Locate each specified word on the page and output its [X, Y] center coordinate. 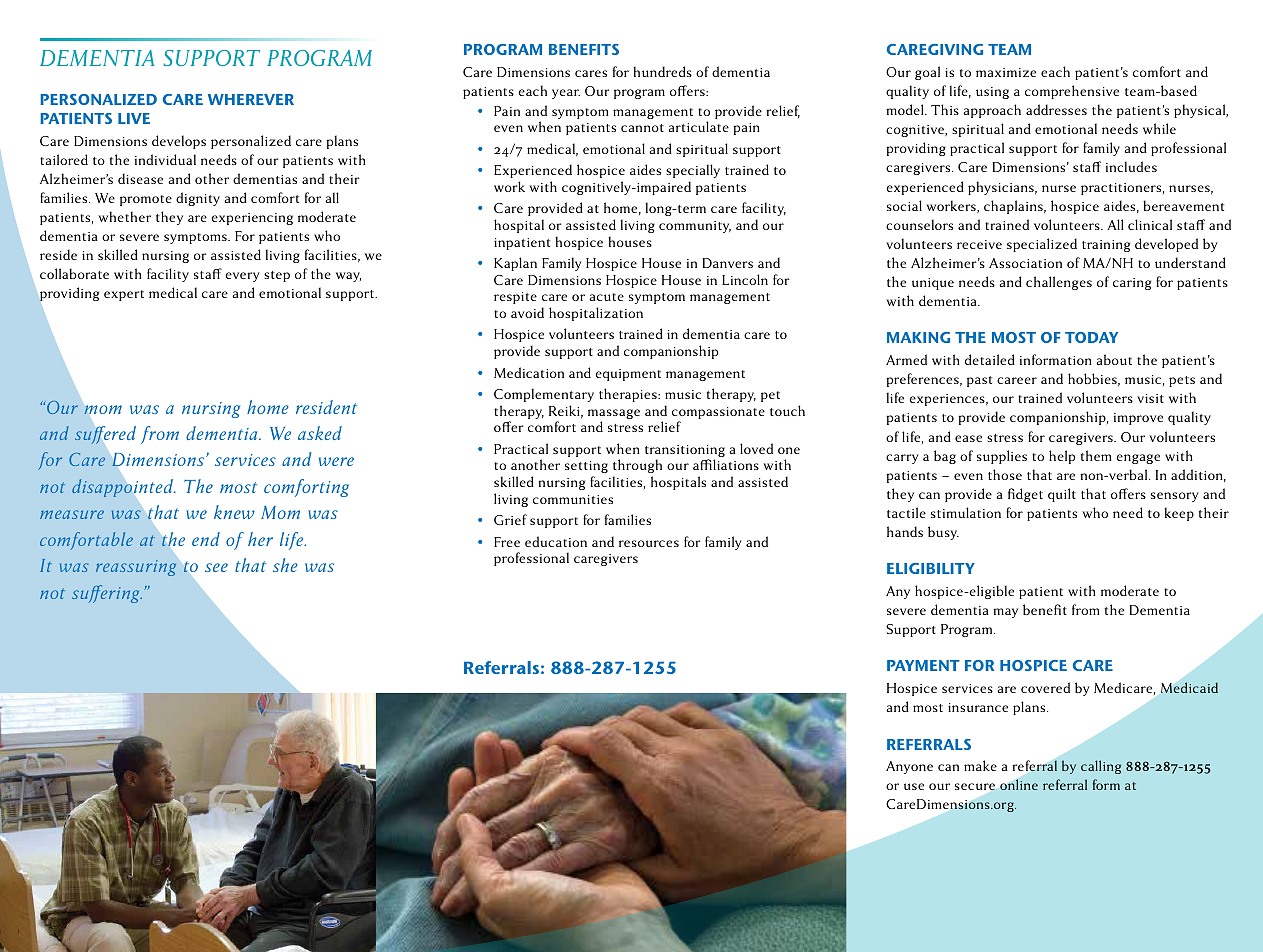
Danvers [727, 263]
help [1062, 457]
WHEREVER [251, 99]
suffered [105, 435]
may [1005, 613]
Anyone [909, 767]
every [242, 277]
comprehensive [1072, 92]
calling [1101, 767]
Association [1025, 263]
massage [614, 415]
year [566, 94]
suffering [107, 594]
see [216, 567]
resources [649, 543]
